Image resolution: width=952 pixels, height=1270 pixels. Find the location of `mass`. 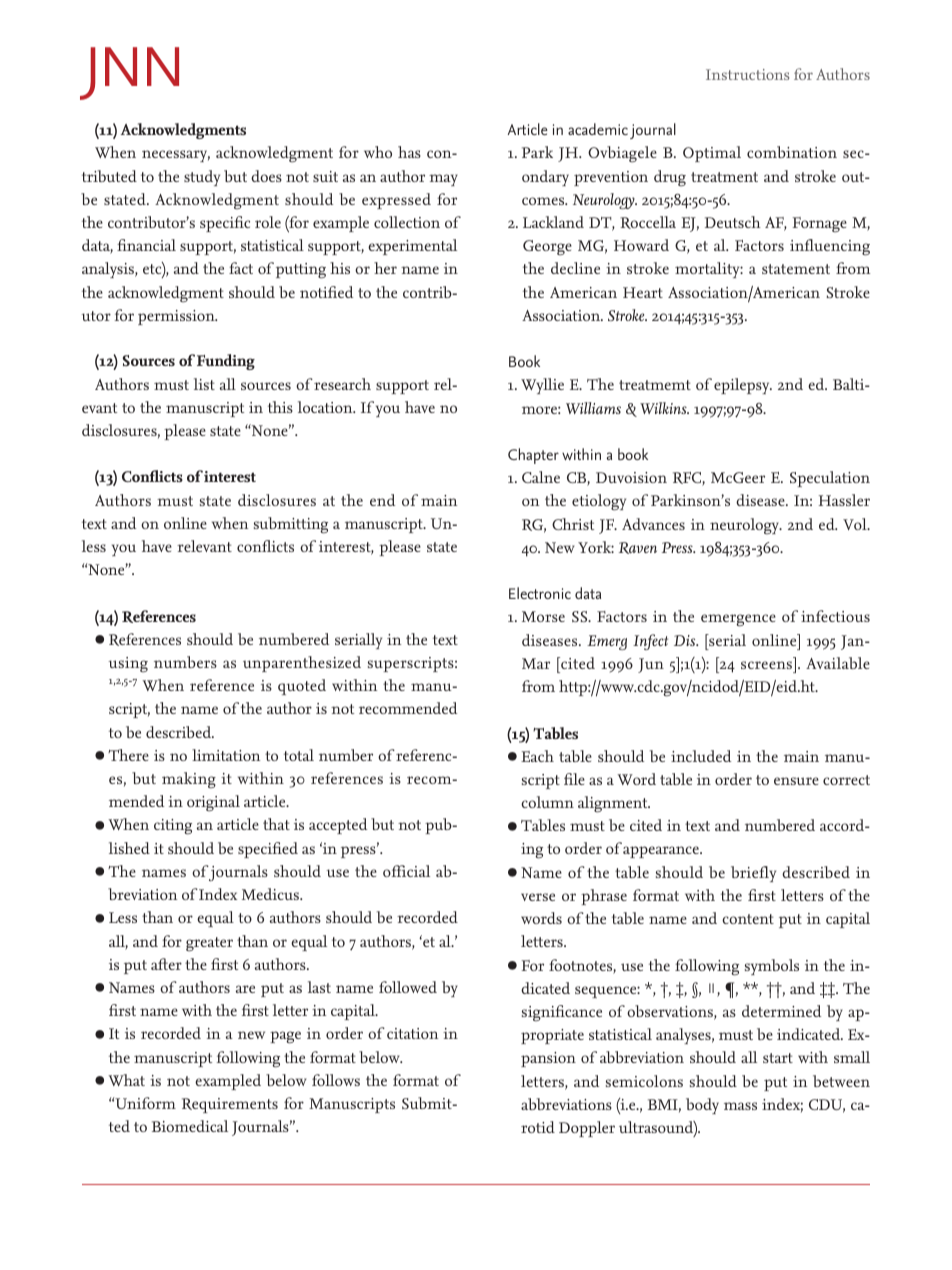

mass is located at coordinates (740, 1106).
